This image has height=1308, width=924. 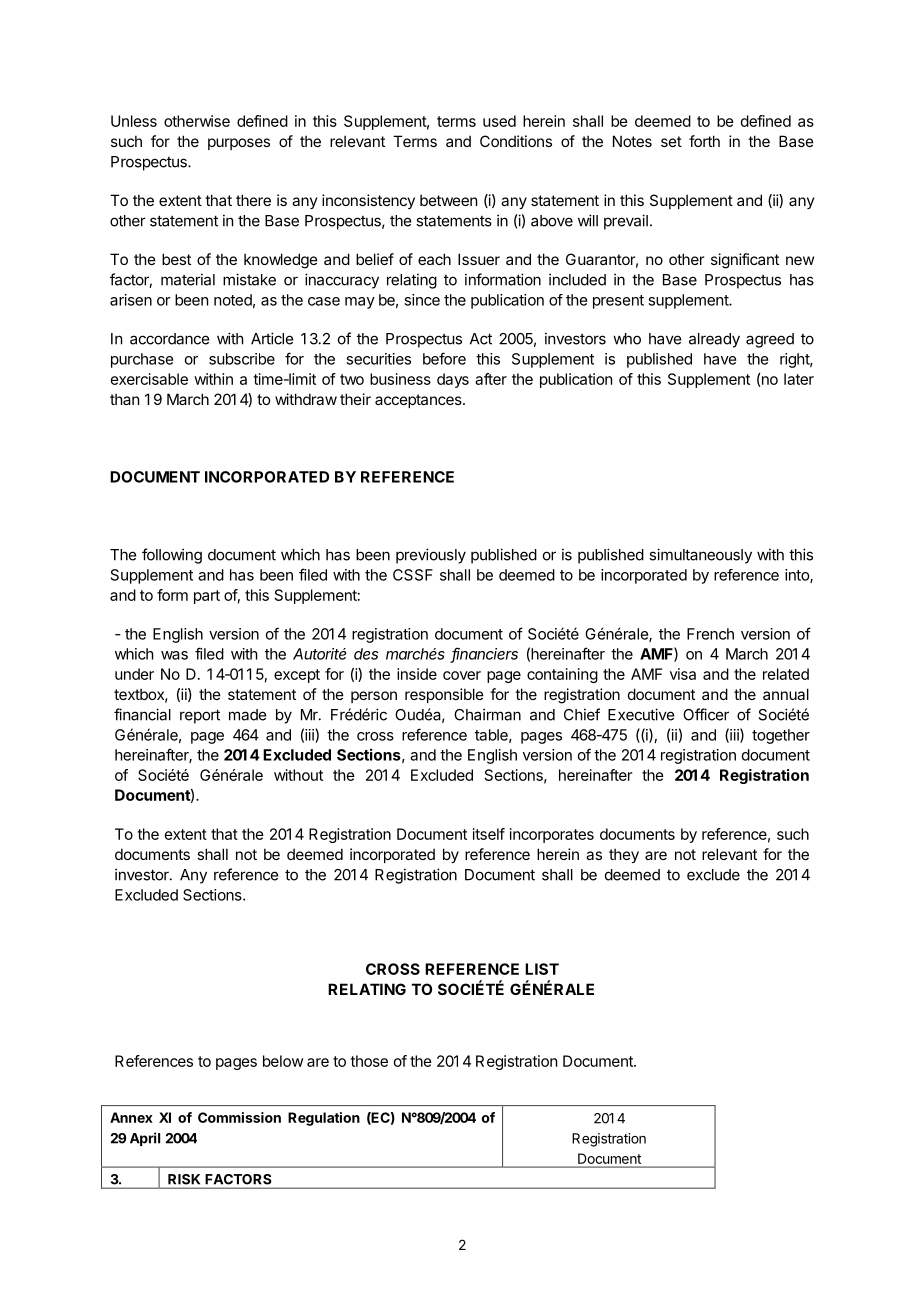 I want to click on Regulation, so click(x=324, y=1119).
